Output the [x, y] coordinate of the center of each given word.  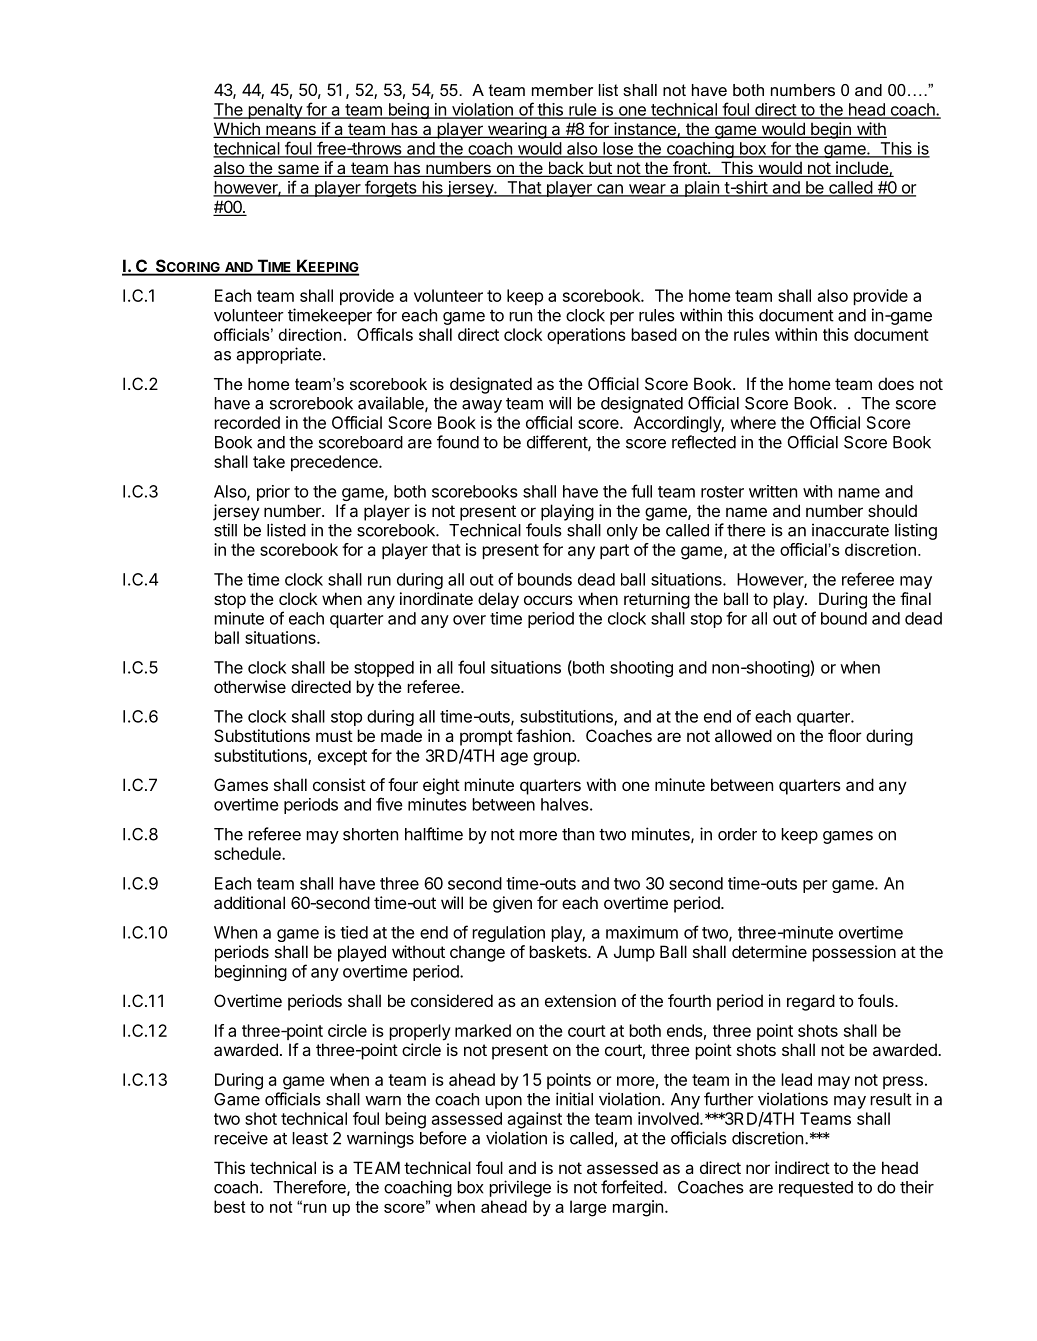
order [737, 834]
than [578, 834]
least [310, 1138]
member [562, 90]
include [862, 169]
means [291, 131]
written [773, 491]
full [641, 491]
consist [339, 784]
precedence [335, 463]
